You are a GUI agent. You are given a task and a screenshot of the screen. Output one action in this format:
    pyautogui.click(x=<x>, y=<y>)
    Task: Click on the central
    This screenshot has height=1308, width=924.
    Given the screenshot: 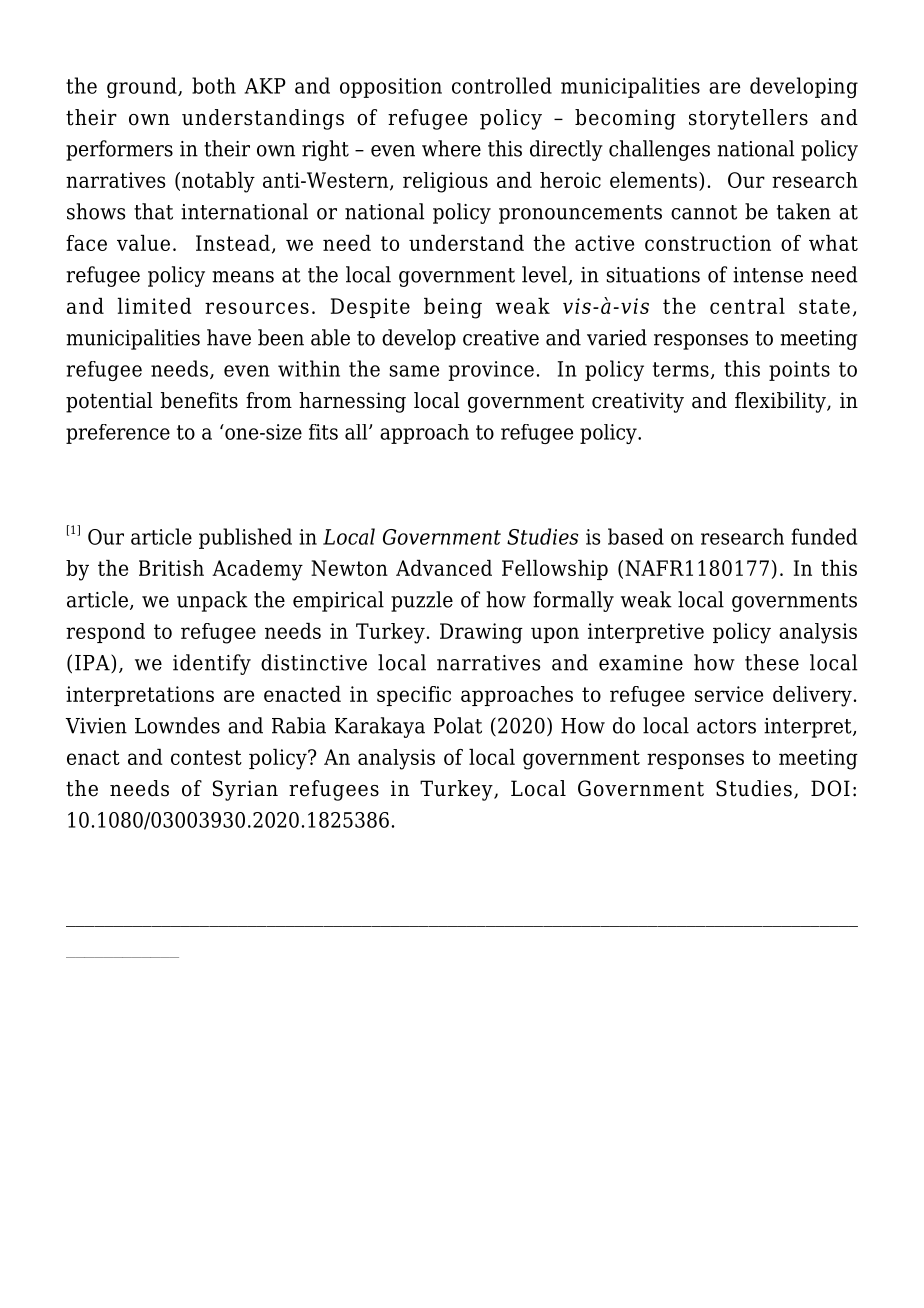 What is the action you would take?
    pyautogui.click(x=747, y=306)
